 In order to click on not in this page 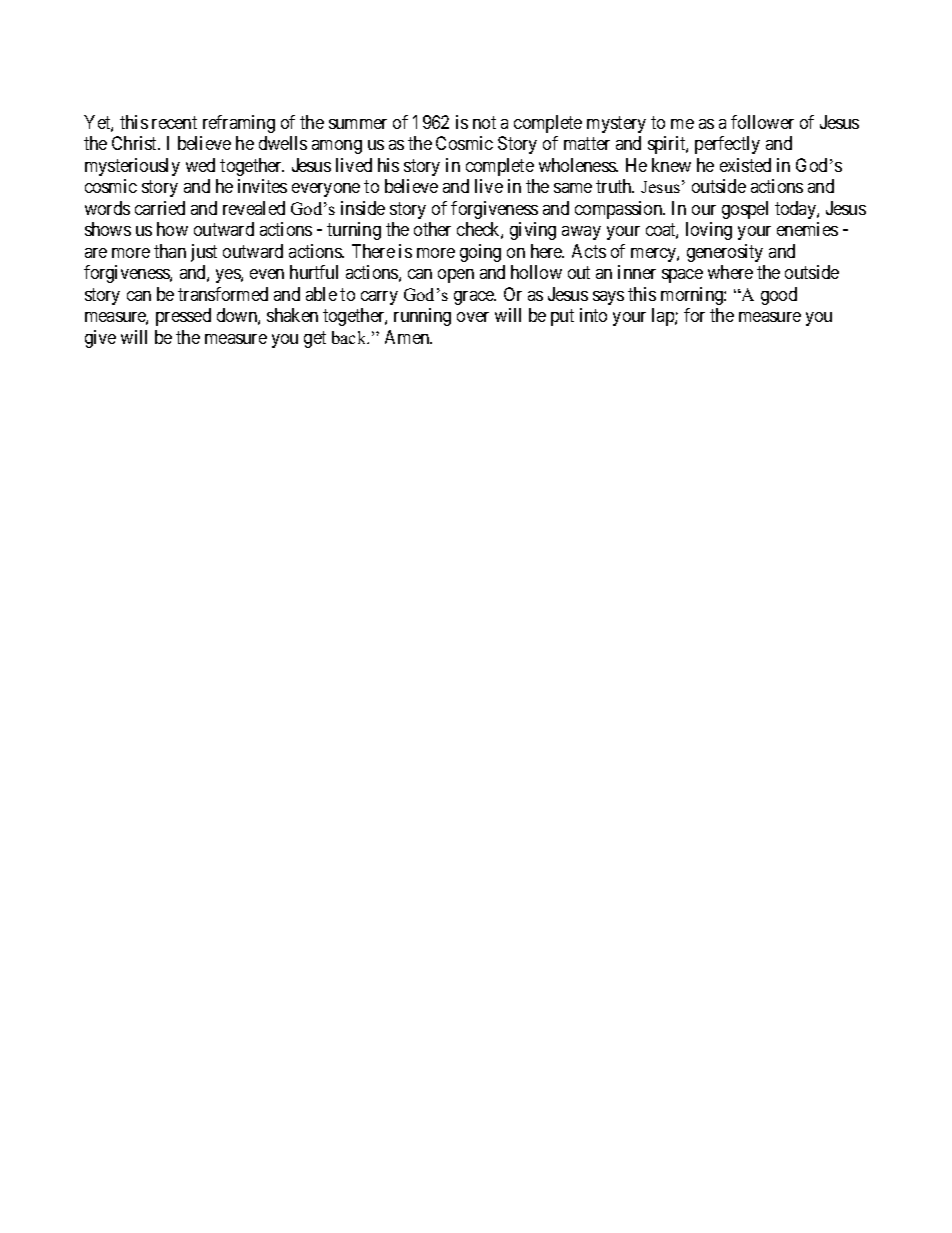, I will do `click(484, 122)`.
